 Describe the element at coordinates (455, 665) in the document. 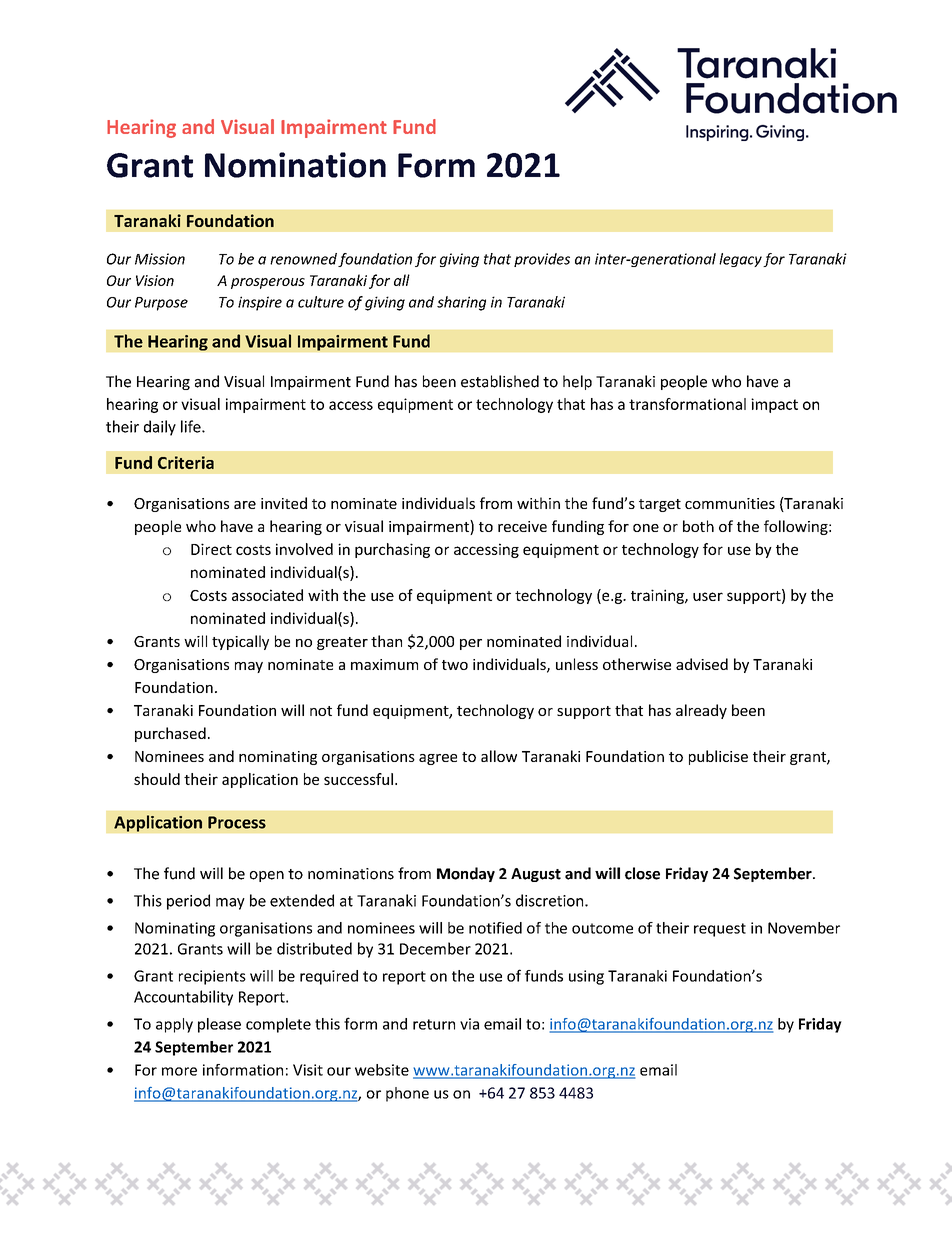

I see `two` at that location.
